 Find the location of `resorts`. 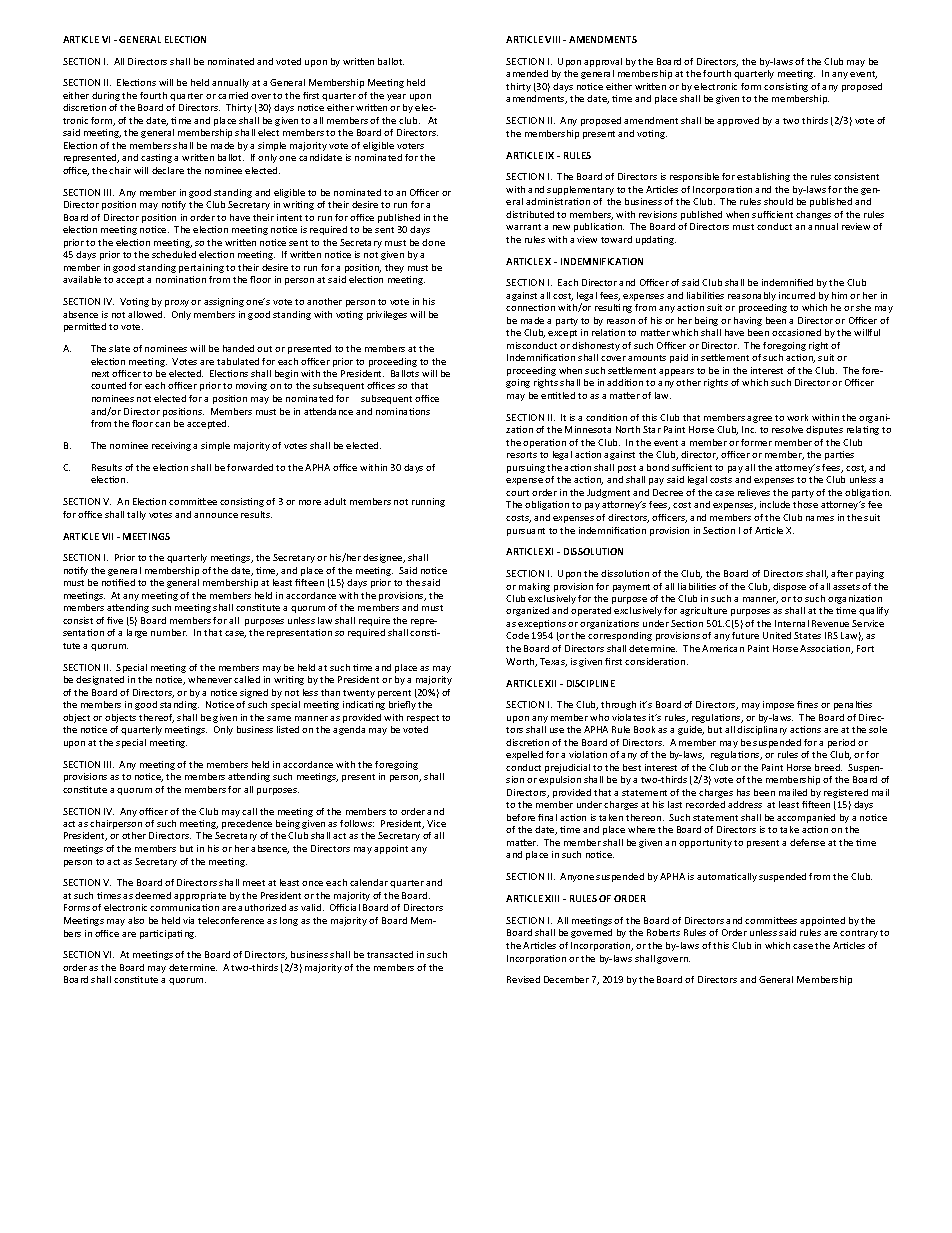

resorts is located at coordinates (522, 455).
